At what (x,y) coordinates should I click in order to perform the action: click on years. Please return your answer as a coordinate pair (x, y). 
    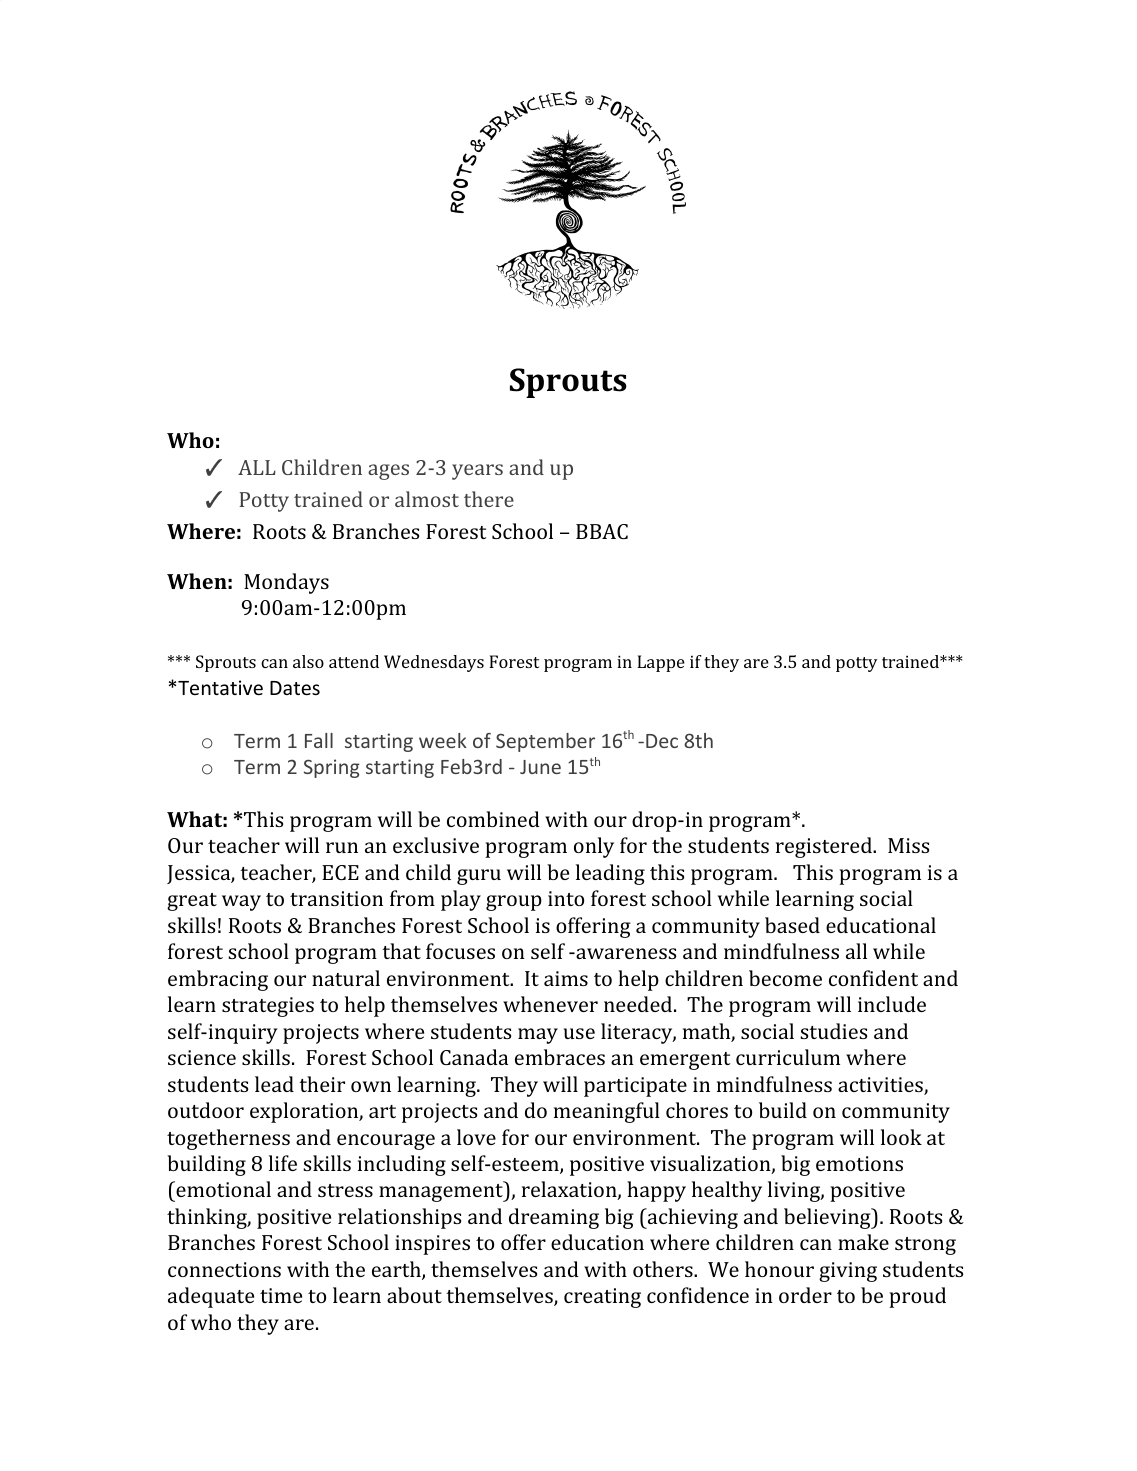
    Looking at the image, I should click on (477, 472).
